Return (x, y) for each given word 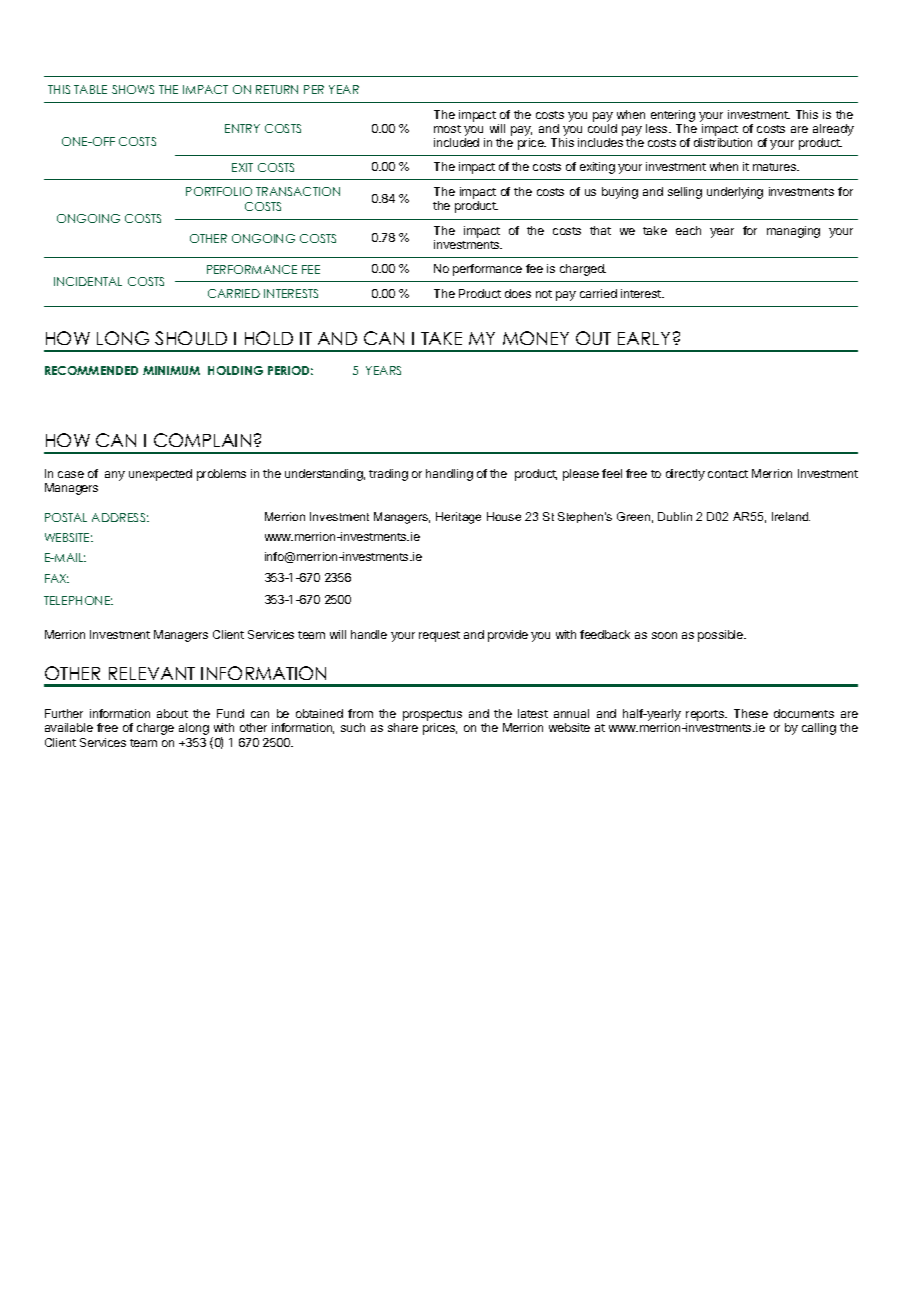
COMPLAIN (202, 440)
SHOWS (133, 89)
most (447, 129)
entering (673, 116)
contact (728, 474)
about (172, 713)
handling (449, 475)
